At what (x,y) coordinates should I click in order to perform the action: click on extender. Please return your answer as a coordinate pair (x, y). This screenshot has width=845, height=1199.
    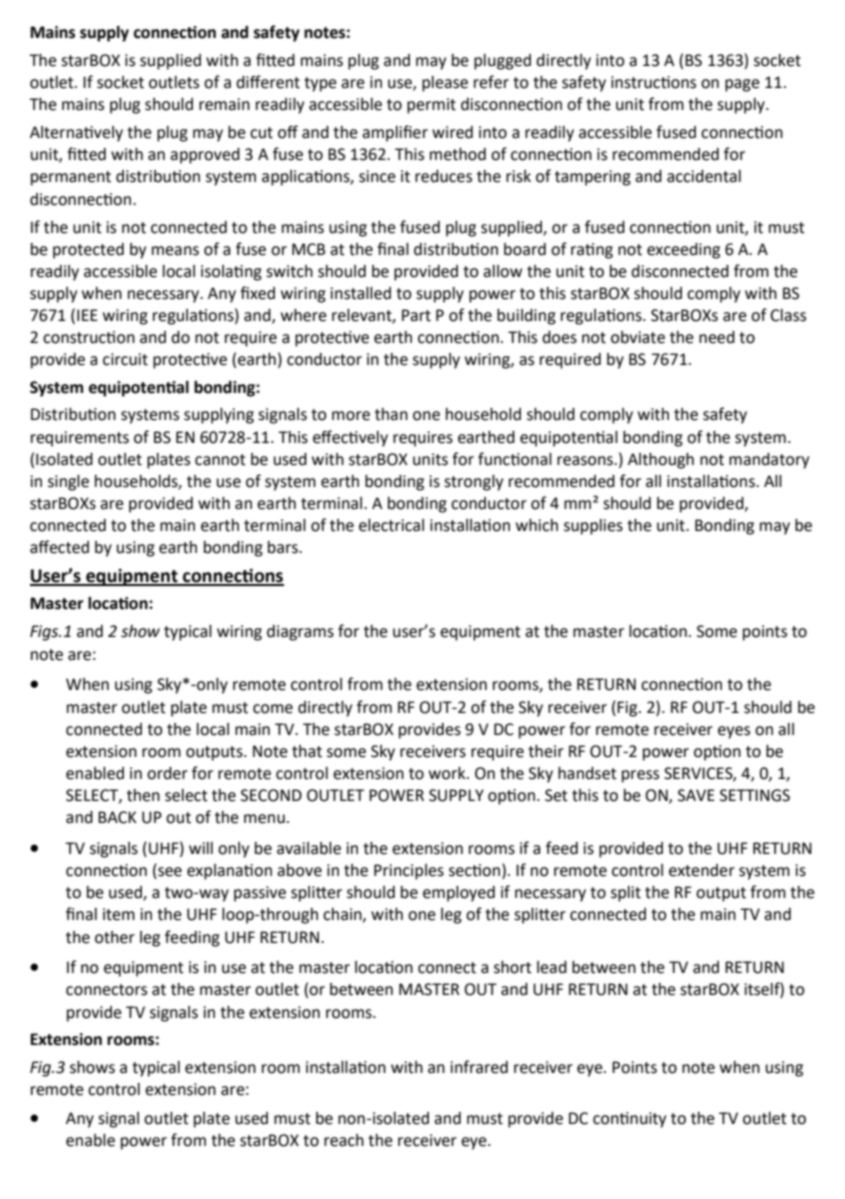
    Looking at the image, I should click on (702, 870).
